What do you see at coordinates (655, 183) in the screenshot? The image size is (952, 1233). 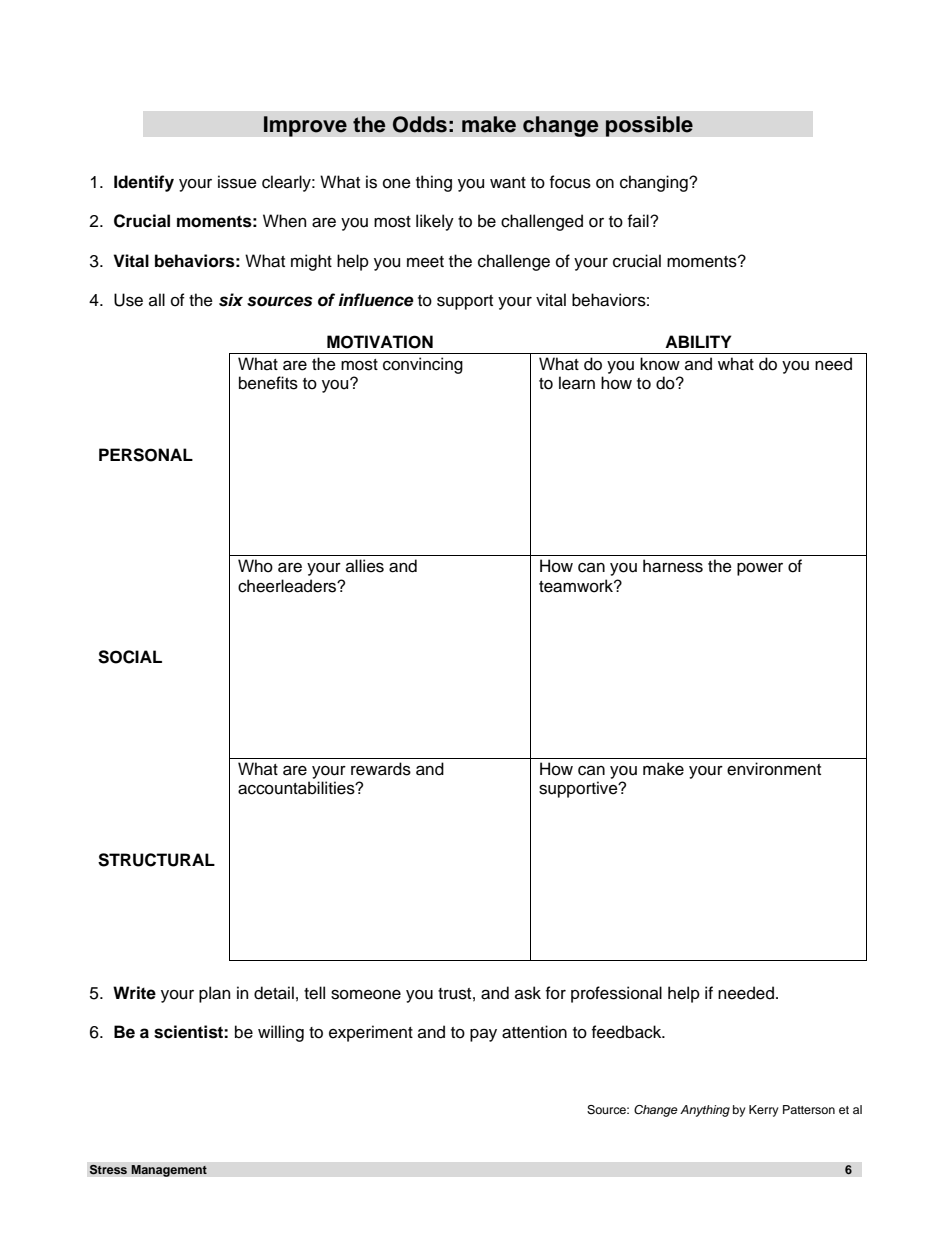 I see `changing` at bounding box center [655, 183].
